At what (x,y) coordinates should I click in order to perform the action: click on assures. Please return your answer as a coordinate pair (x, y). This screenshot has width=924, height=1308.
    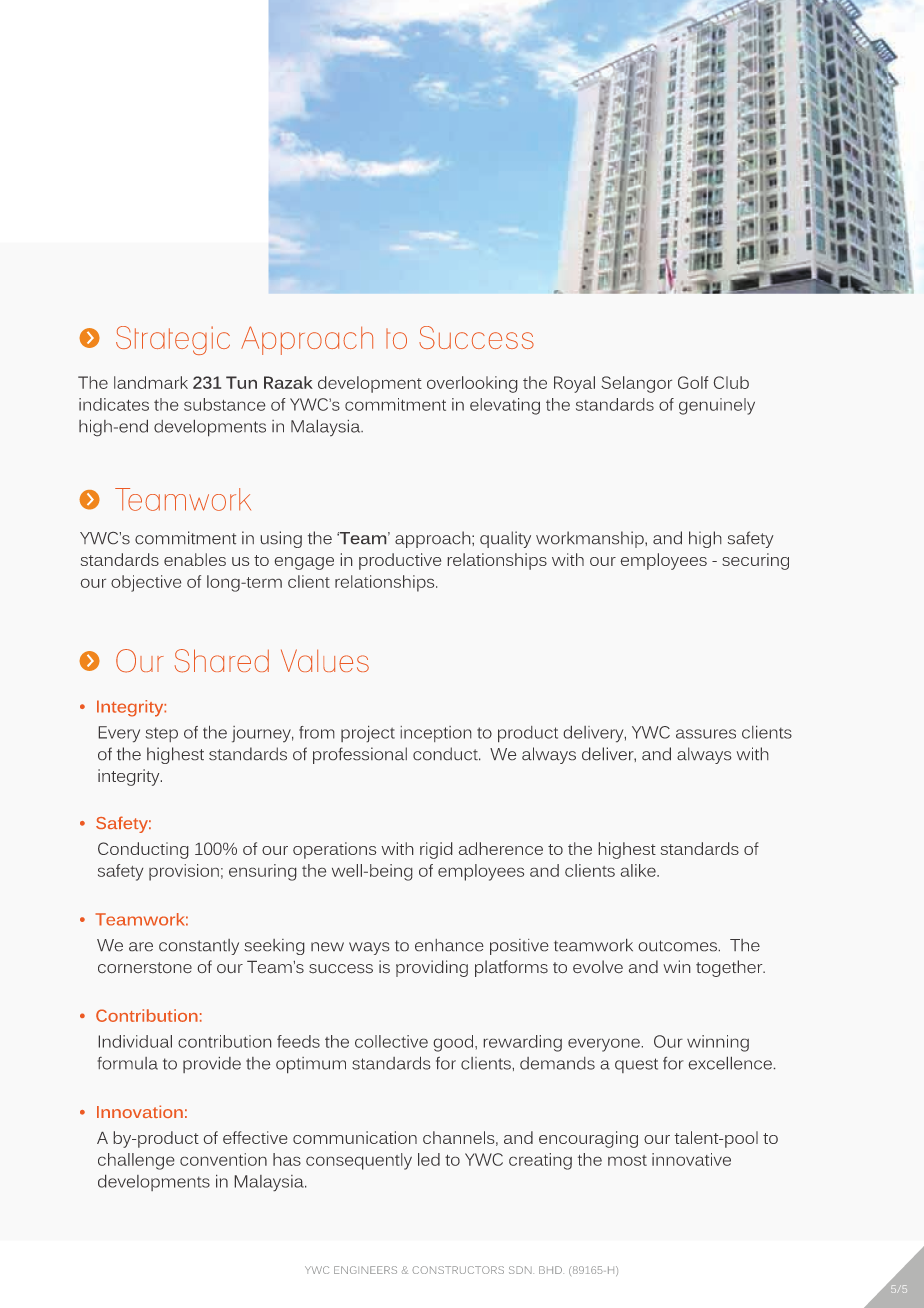
    Looking at the image, I should click on (706, 734).
